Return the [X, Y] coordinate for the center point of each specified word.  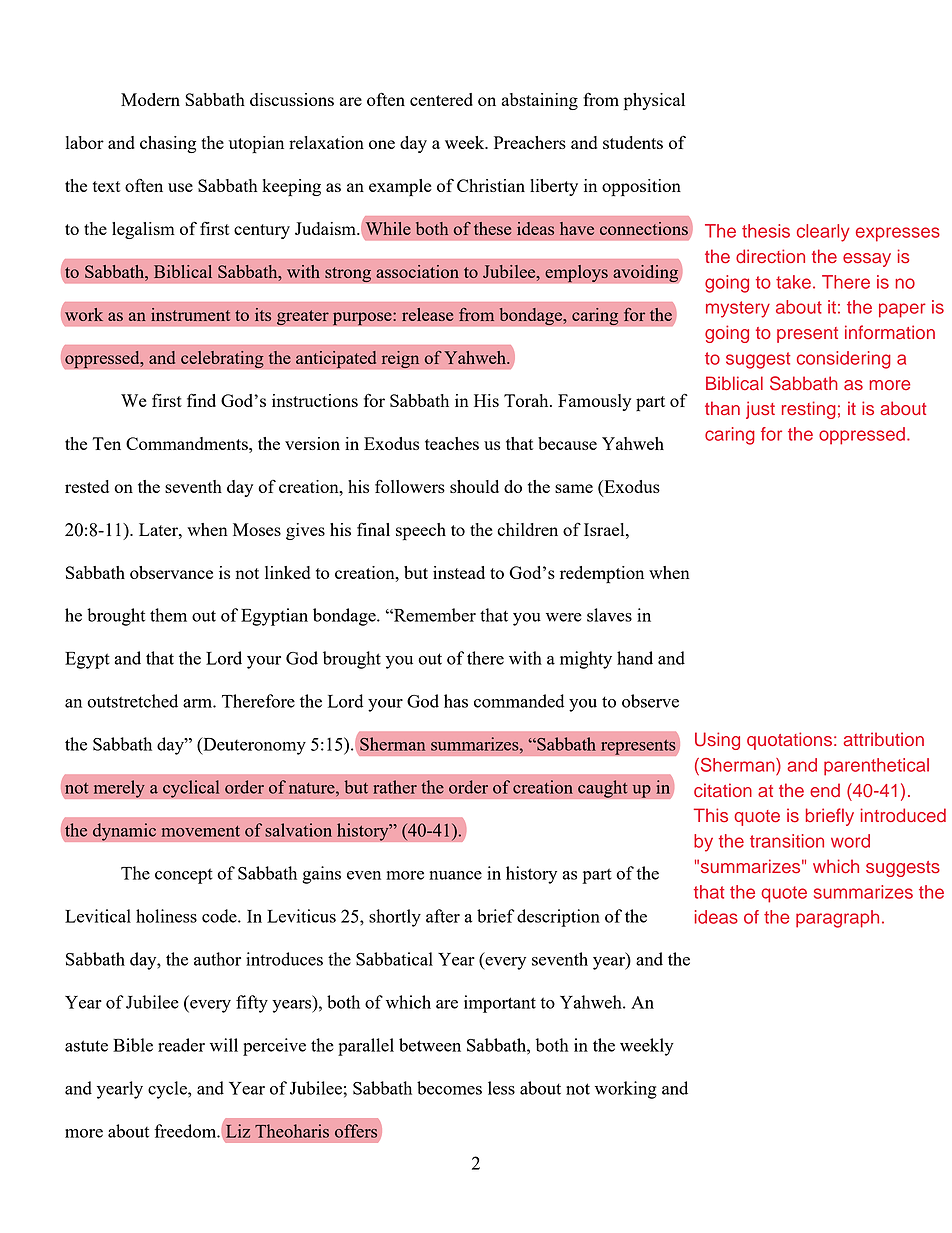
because [567, 443]
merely [119, 789]
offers [356, 1131]
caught [603, 789]
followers [410, 486]
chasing [168, 144]
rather [395, 787]
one [382, 144]
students [633, 142]
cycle [168, 1090]
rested [87, 486]
